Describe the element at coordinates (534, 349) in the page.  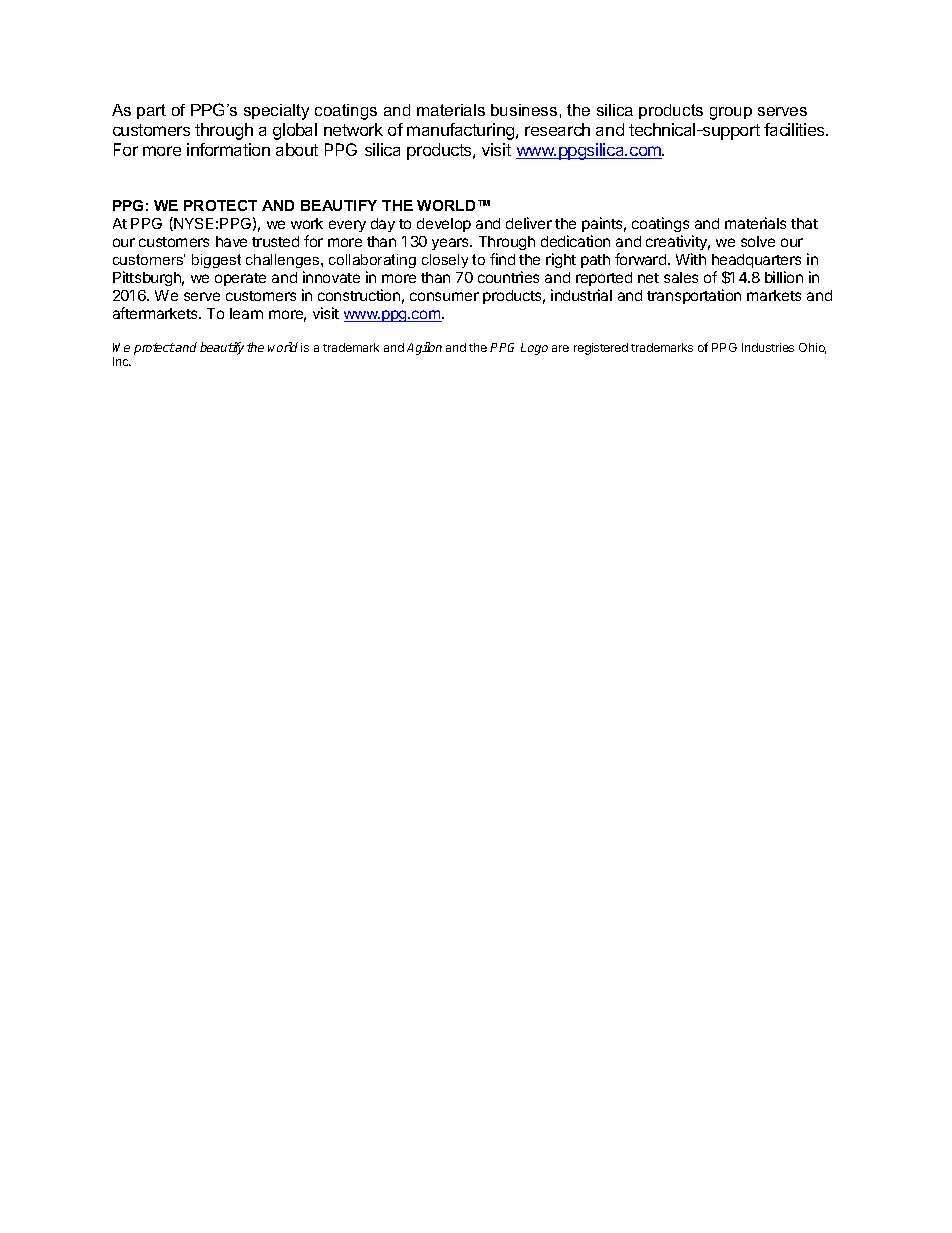
I see `Logo` at that location.
